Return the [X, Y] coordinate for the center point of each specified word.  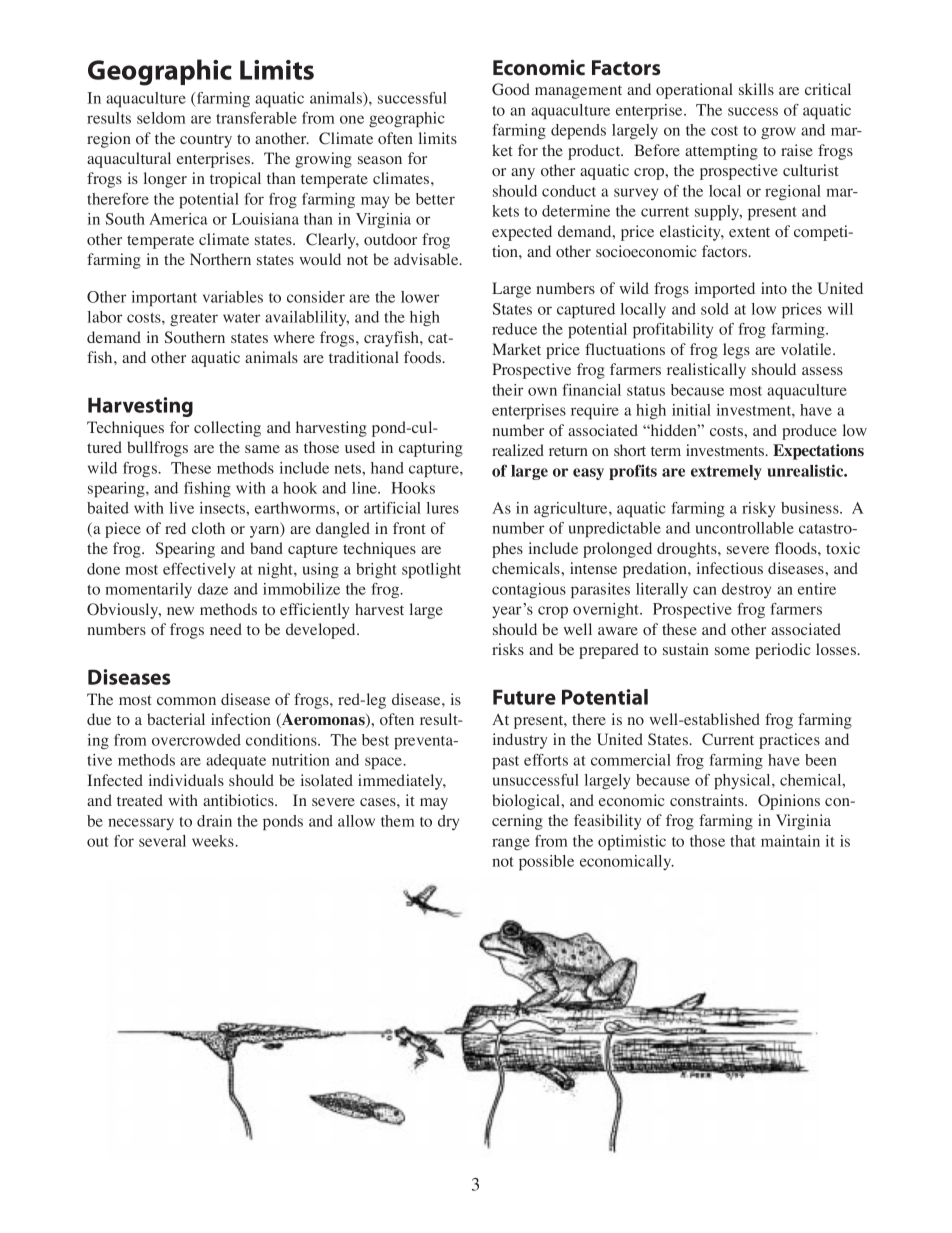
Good [511, 89]
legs [736, 351]
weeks [214, 841]
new [180, 611]
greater [194, 319]
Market [516, 349]
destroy [746, 590]
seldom [161, 118]
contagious [529, 590]
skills [756, 89]
